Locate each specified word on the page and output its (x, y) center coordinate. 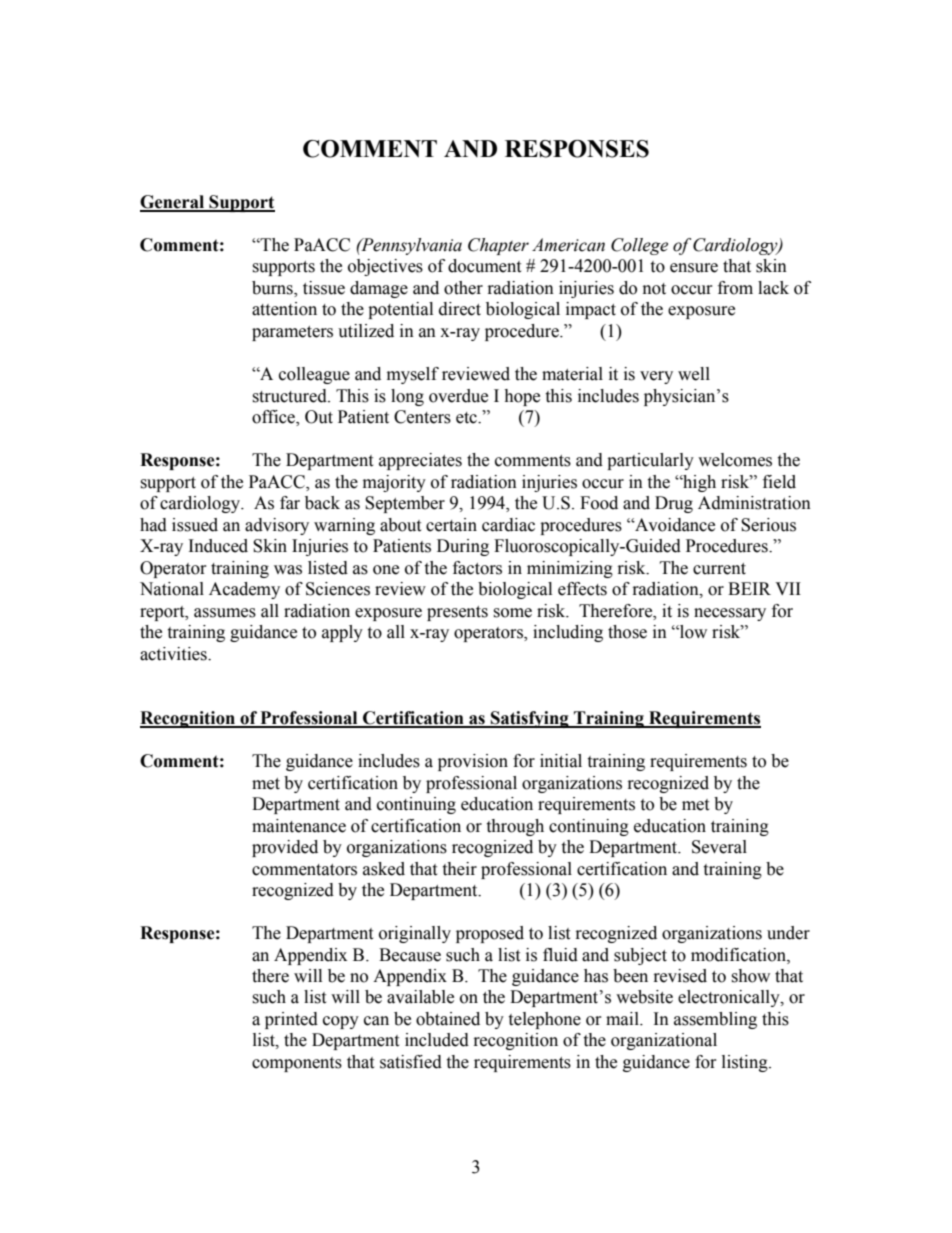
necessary (730, 614)
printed (291, 1020)
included (437, 1040)
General (173, 203)
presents (457, 613)
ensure (694, 268)
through (515, 827)
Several (719, 847)
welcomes (735, 460)
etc (467, 418)
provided (285, 848)
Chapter (498, 246)
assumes (225, 613)
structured (290, 396)
